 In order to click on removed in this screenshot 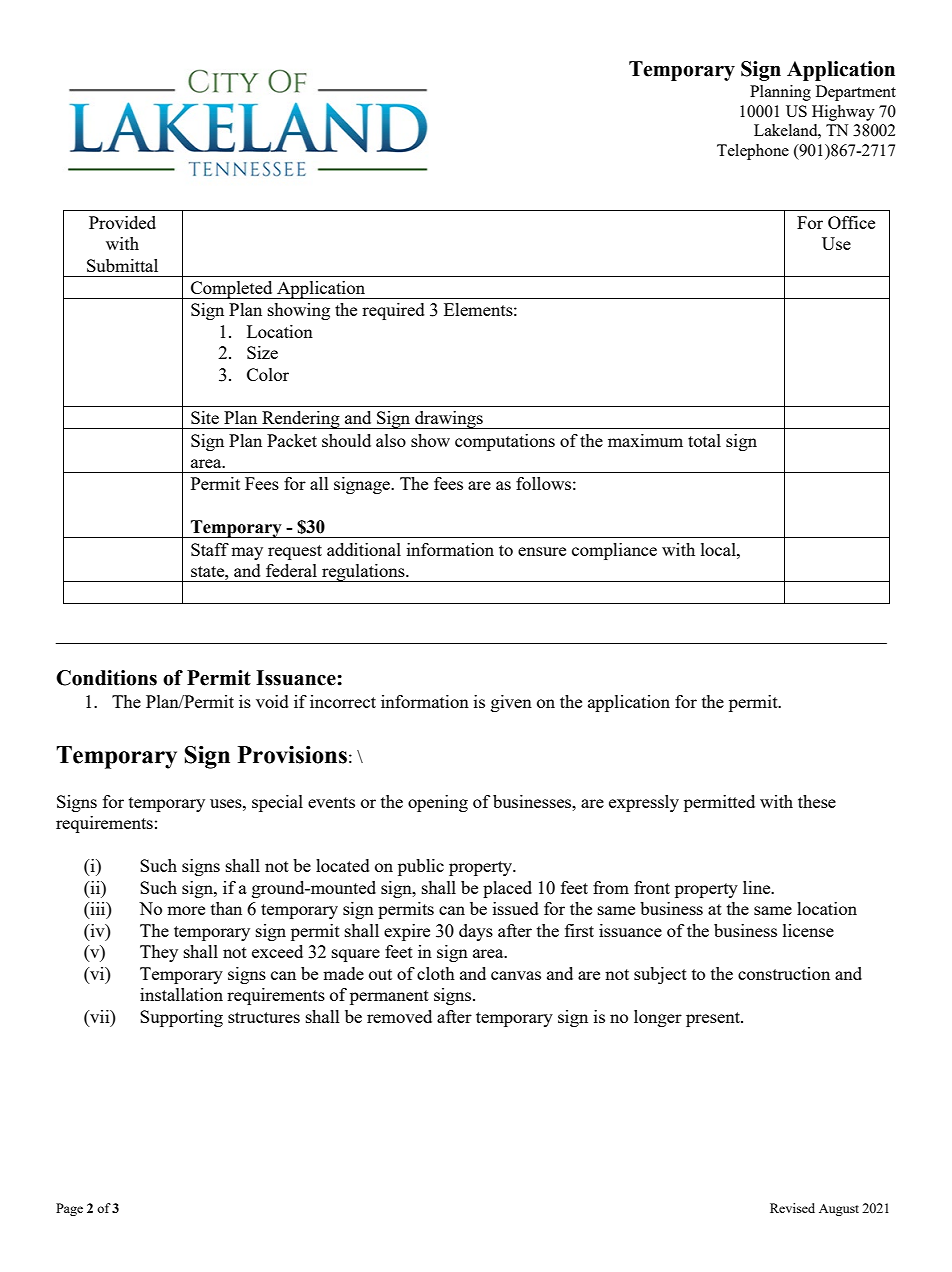, I will do `click(399, 1016)`.
